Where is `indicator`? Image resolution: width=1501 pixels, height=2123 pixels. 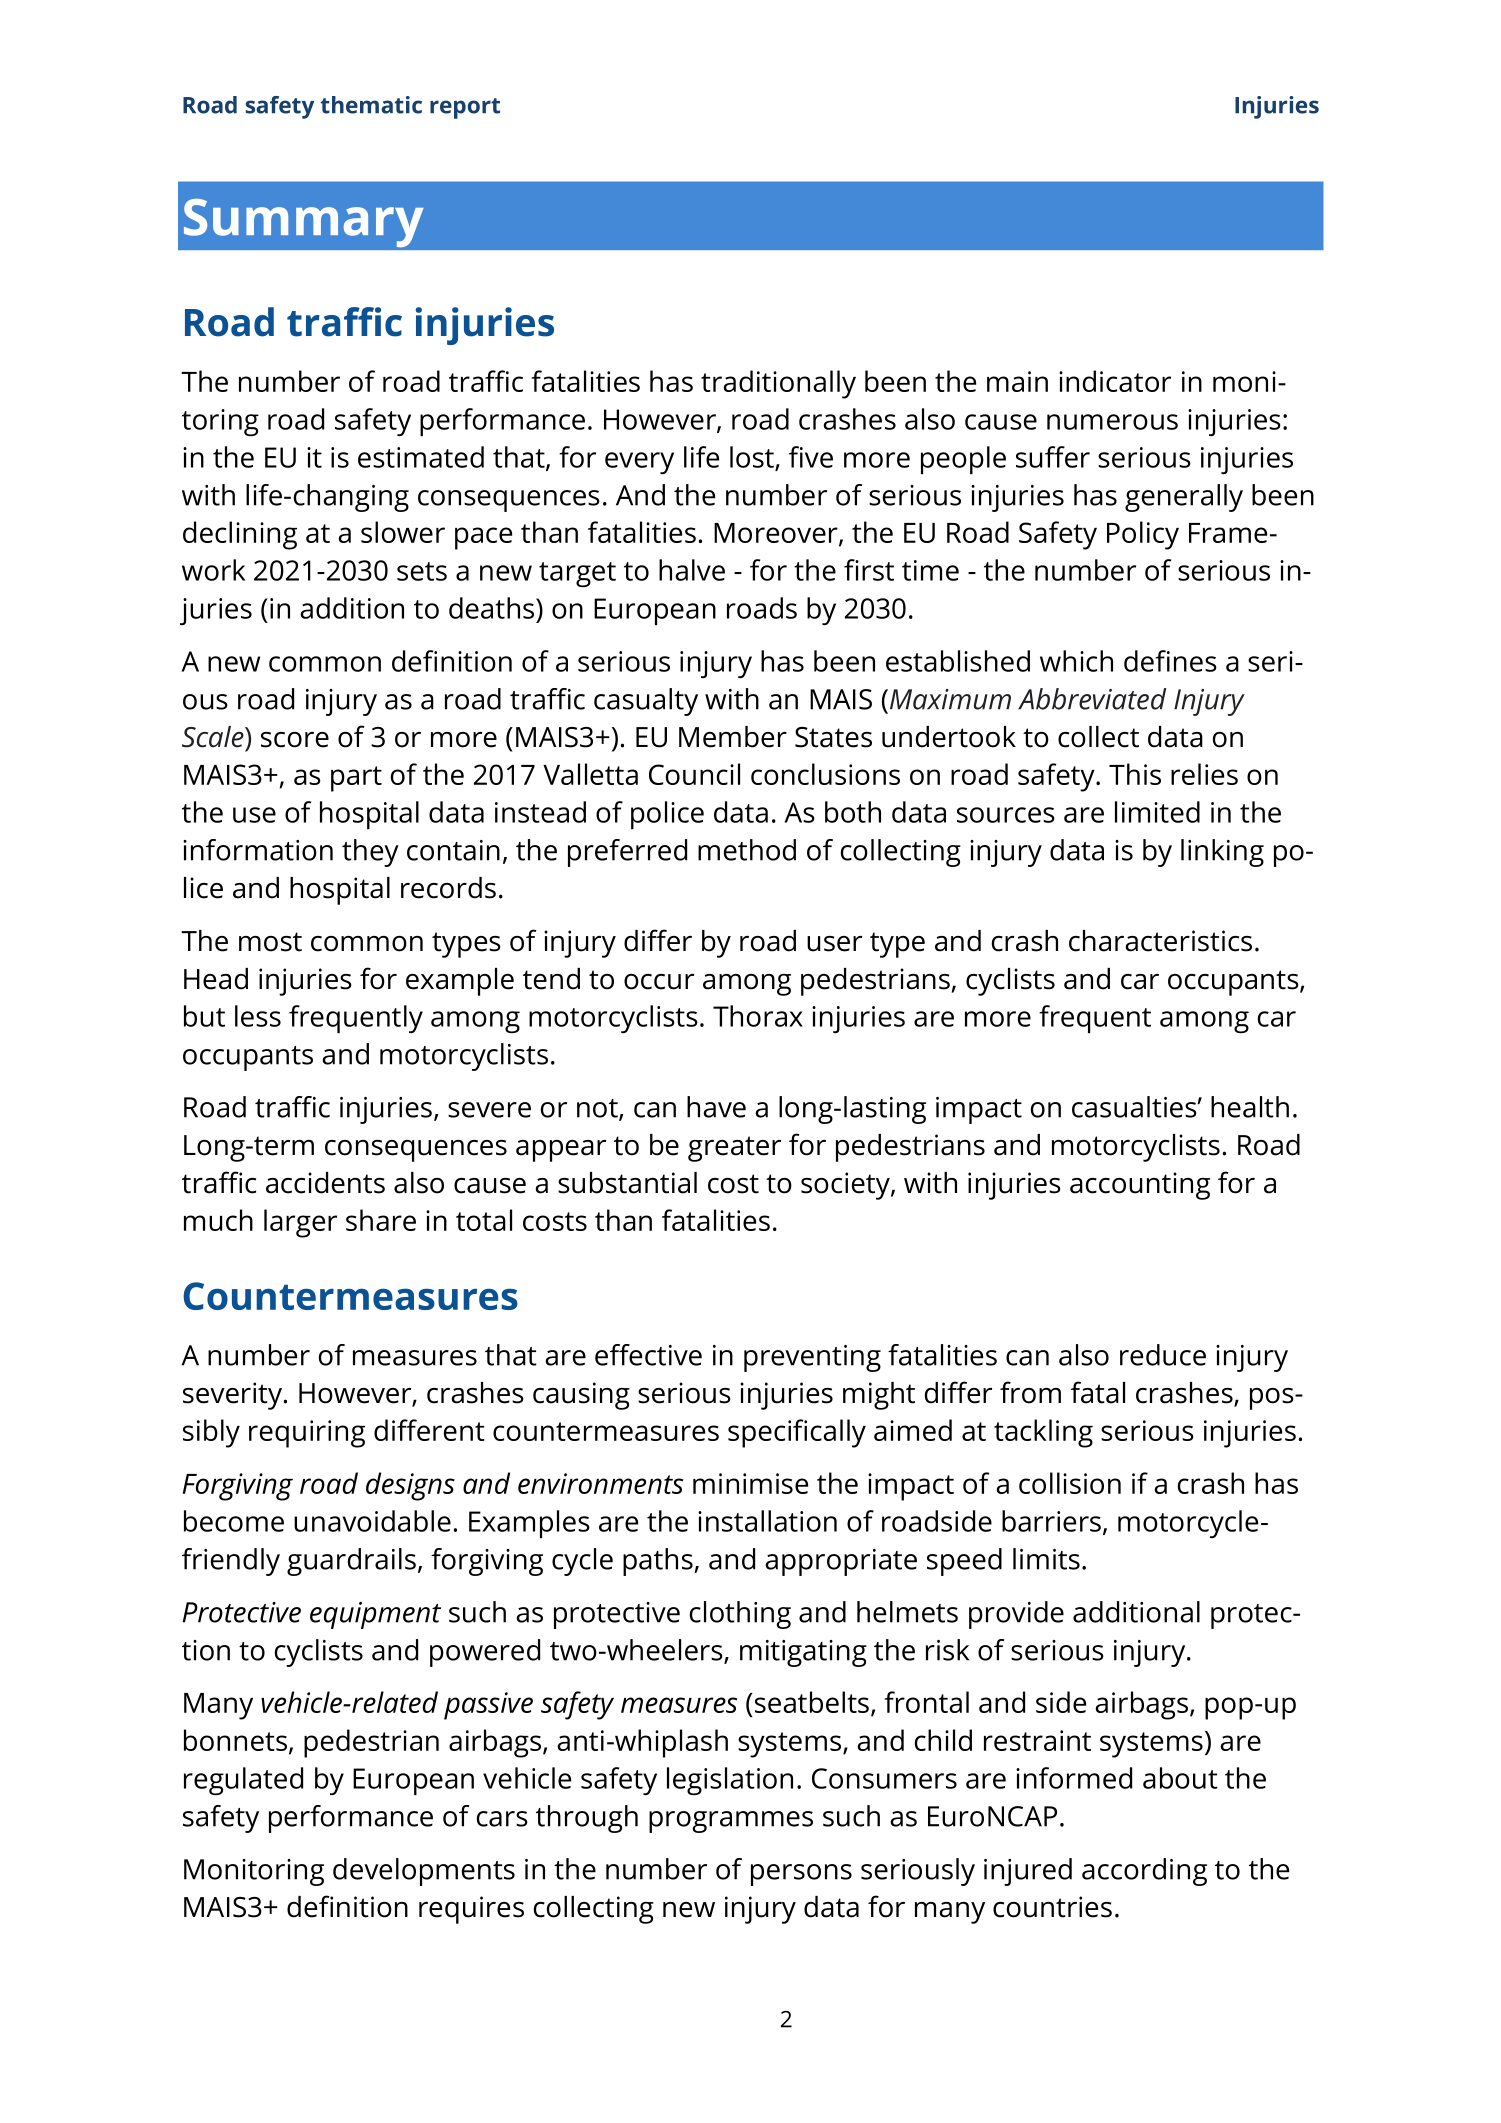 indicator is located at coordinates (1115, 381).
